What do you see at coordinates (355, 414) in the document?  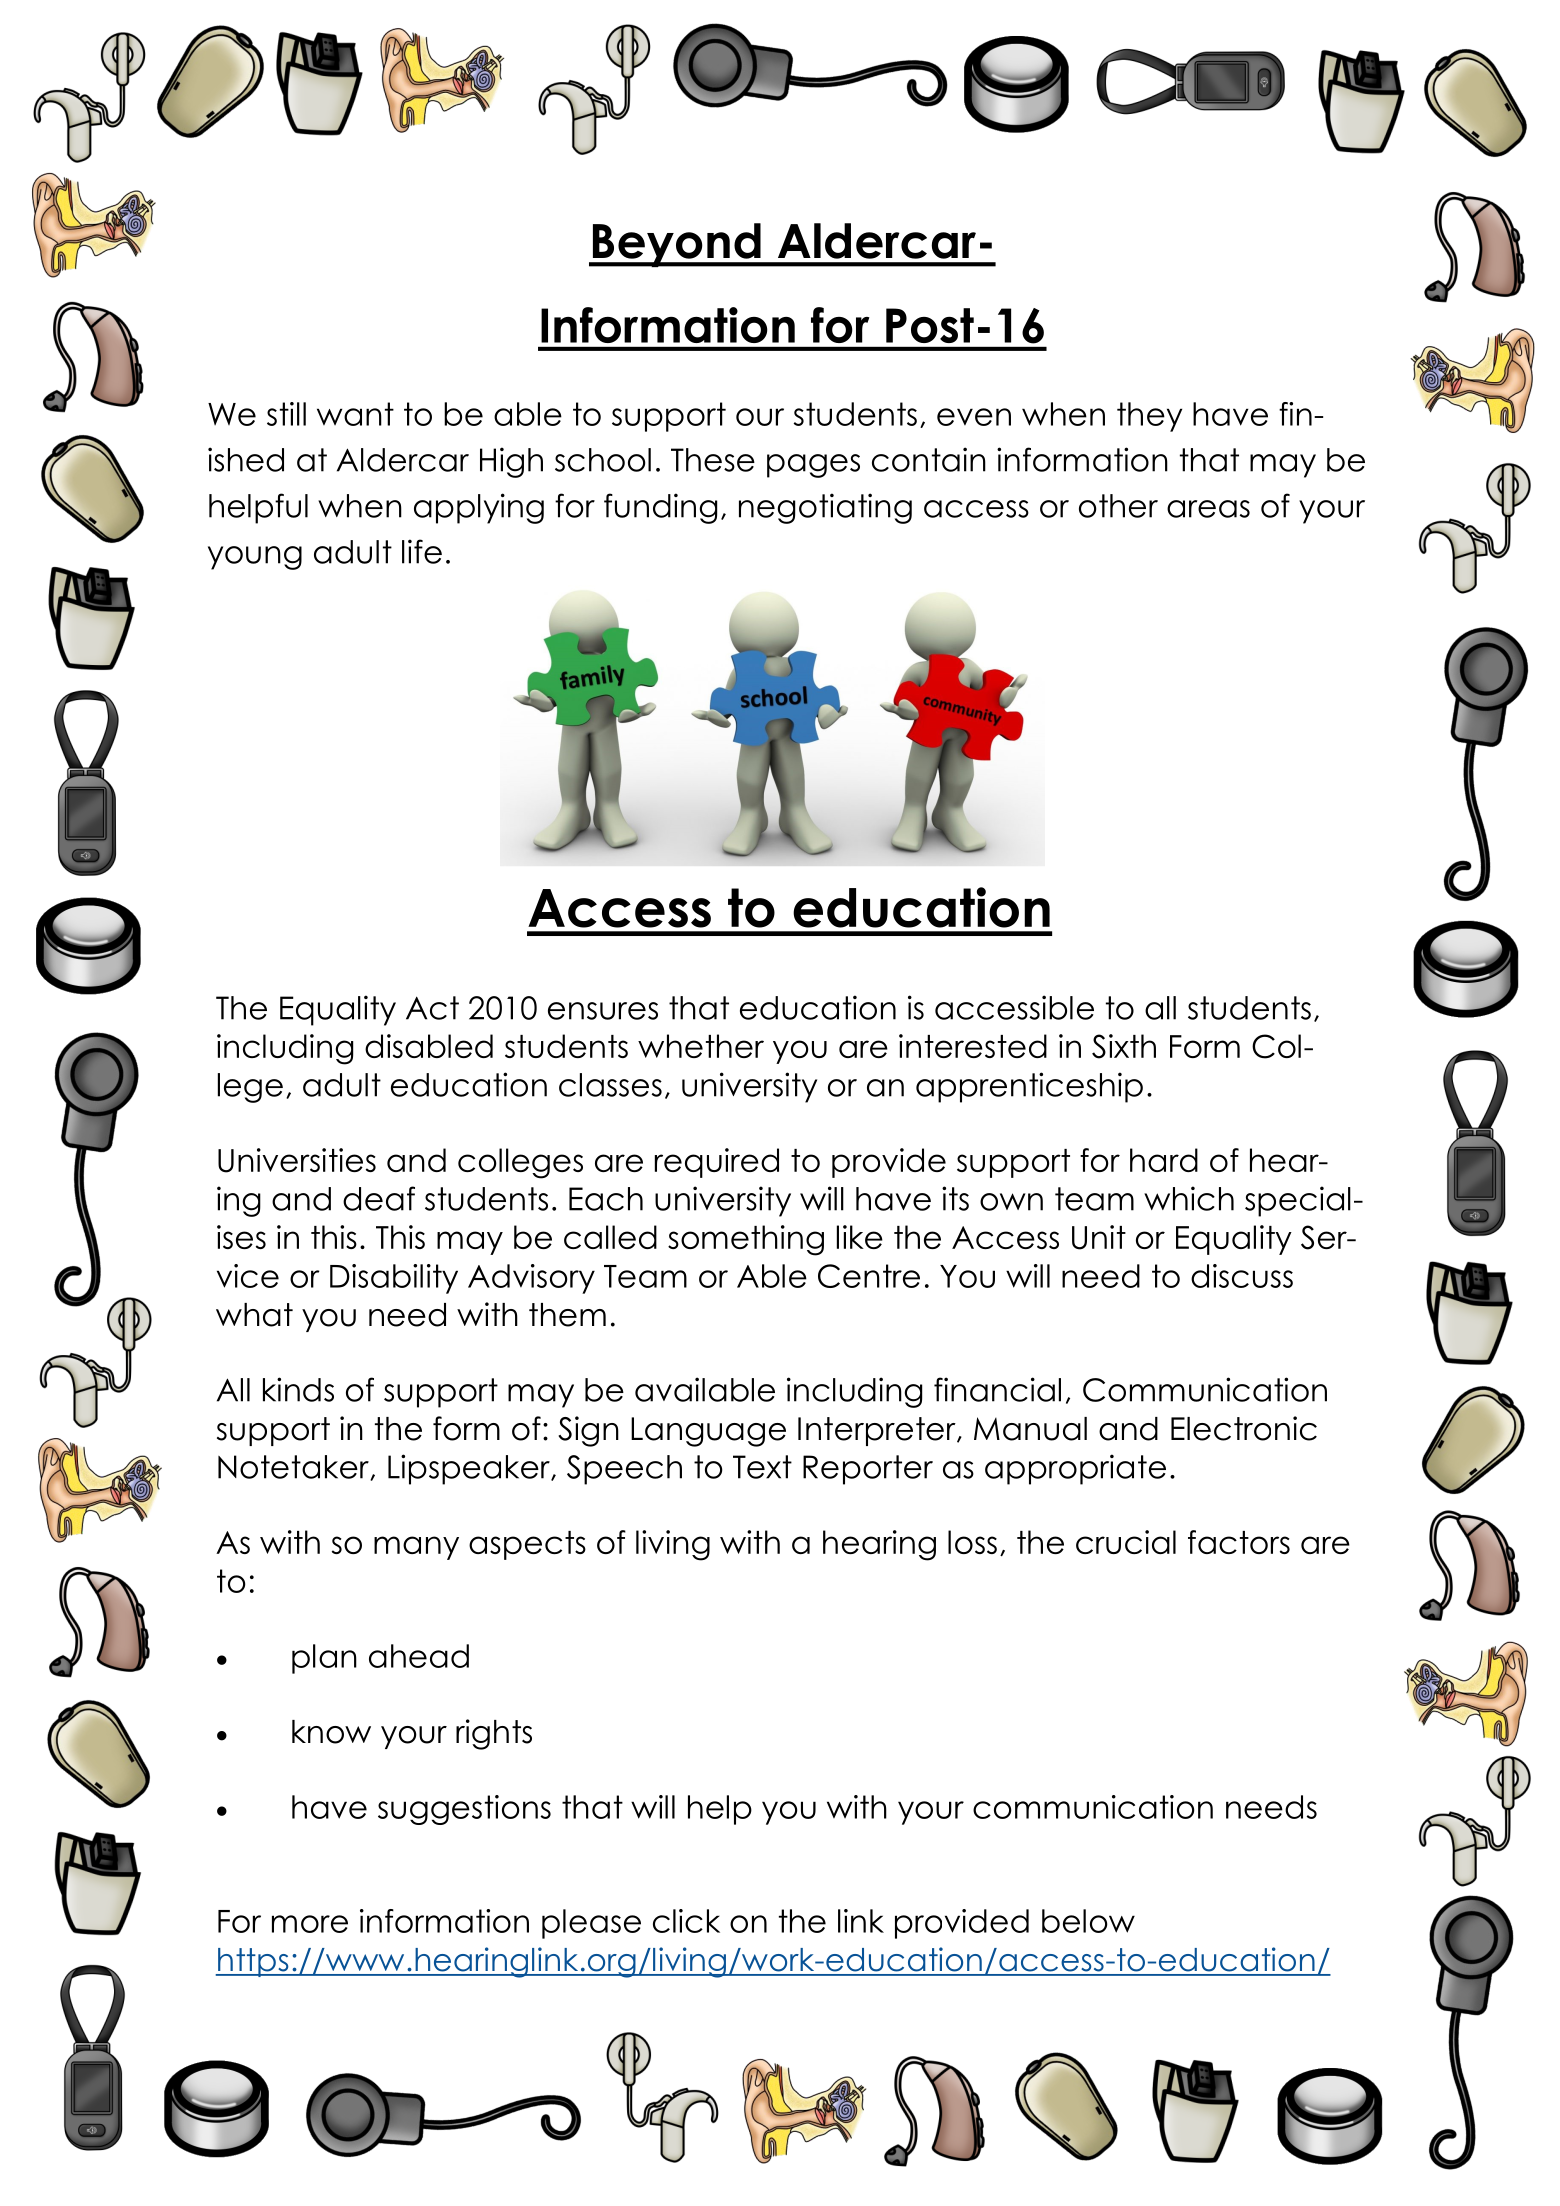 I see `want` at bounding box center [355, 414].
